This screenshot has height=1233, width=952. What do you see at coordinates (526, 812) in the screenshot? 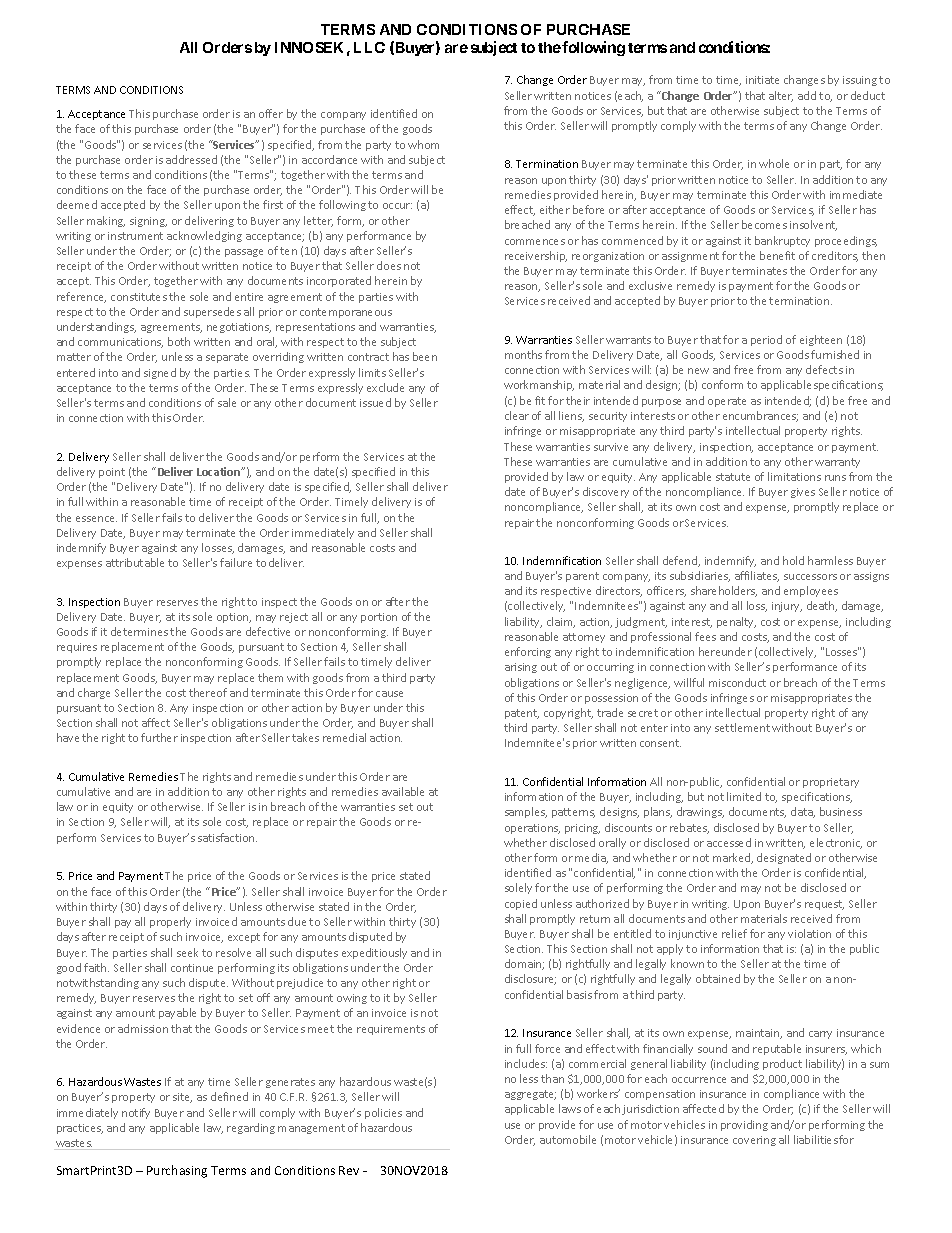
I see `samples` at bounding box center [526, 812].
